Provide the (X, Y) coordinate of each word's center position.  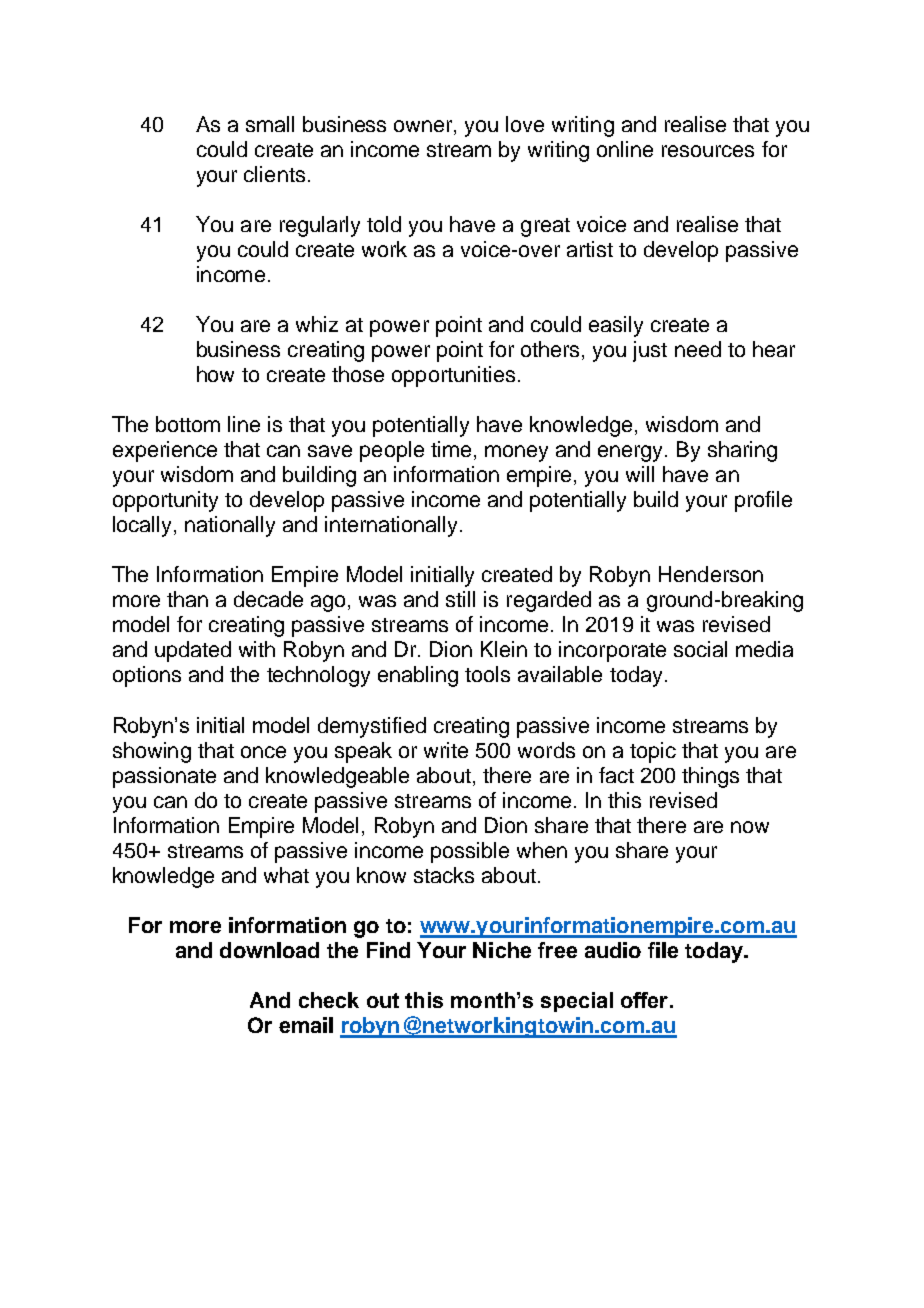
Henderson (711, 574)
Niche (502, 950)
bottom (188, 424)
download (269, 950)
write (446, 750)
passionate (164, 777)
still (460, 599)
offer (646, 1000)
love (525, 124)
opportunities (453, 376)
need (698, 349)
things (710, 777)
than (187, 599)
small (270, 124)
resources (708, 151)
